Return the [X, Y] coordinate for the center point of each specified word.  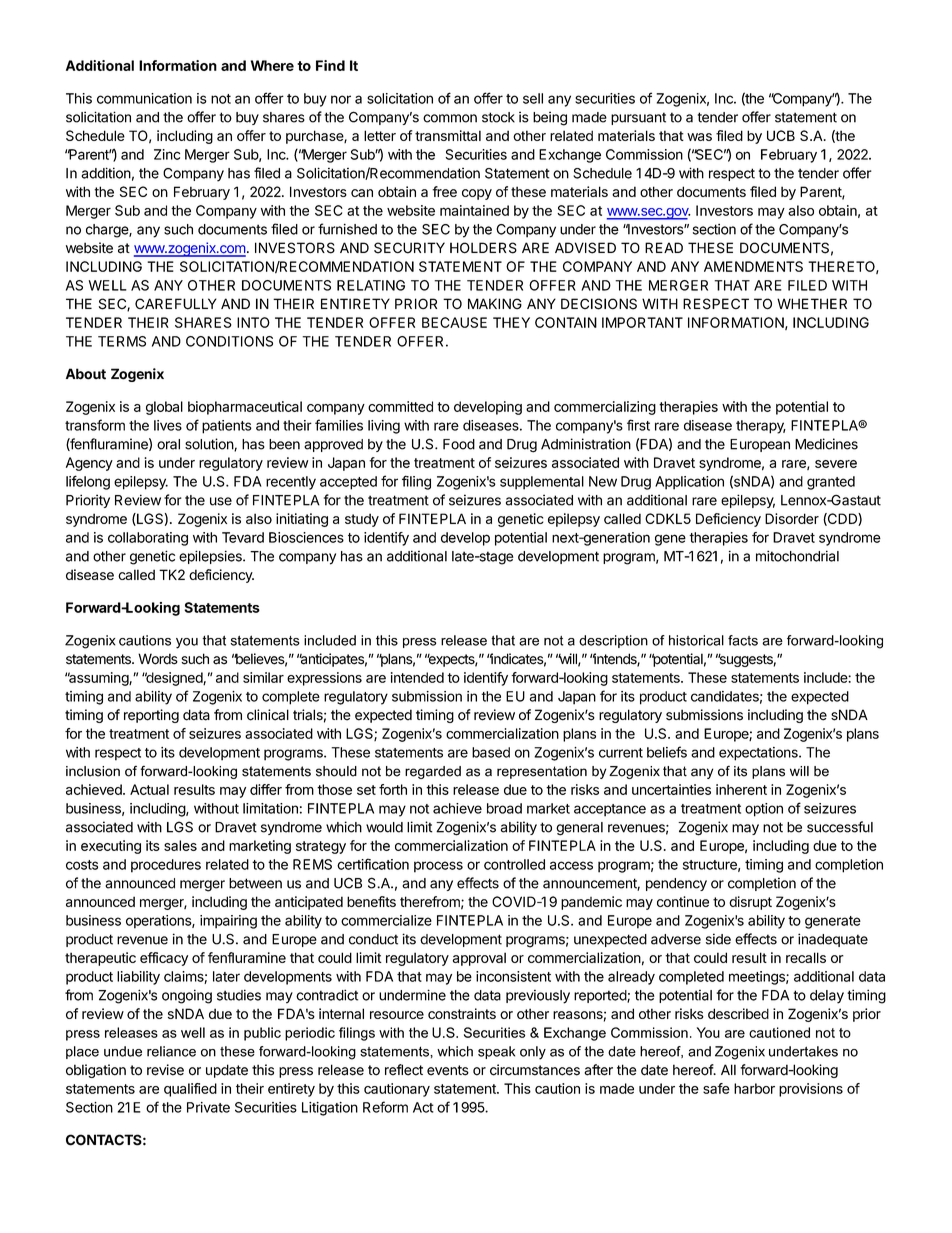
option [764, 810]
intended [417, 677]
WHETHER [812, 303]
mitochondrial [797, 556]
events [448, 1070]
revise [165, 1070]
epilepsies [211, 557]
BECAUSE [454, 322]
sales [180, 845]
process [438, 867]
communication [144, 98]
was [699, 137]
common [450, 118]
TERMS [122, 341]
